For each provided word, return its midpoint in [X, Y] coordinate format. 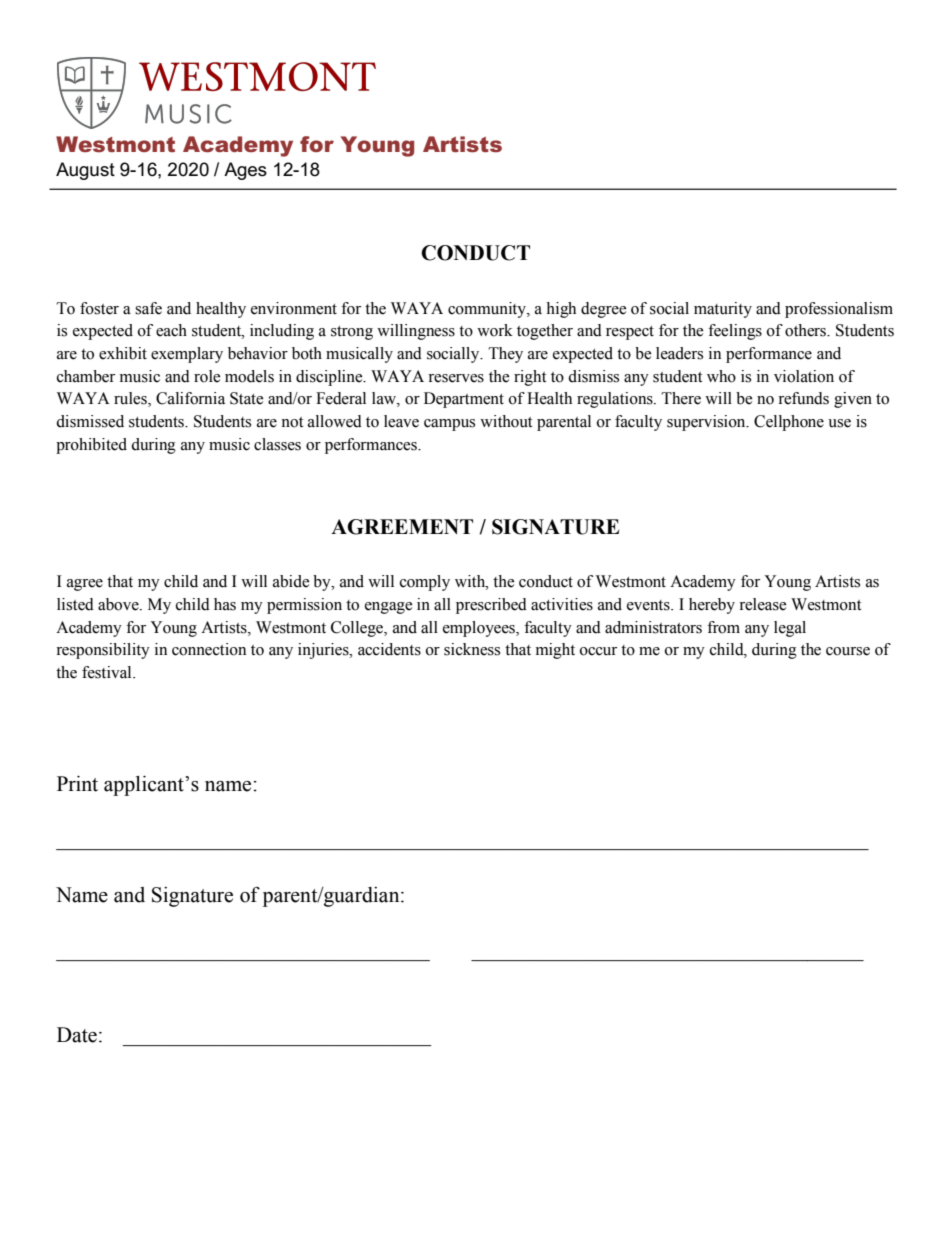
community [488, 310]
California [190, 398]
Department [464, 400]
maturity [723, 310]
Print [77, 784]
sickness [472, 649]
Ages [245, 171]
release [763, 604]
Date [77, 1035]
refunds [803, 398]
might [555, 651]
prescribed [491, 606]
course [848, 651]
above [119, 604]
